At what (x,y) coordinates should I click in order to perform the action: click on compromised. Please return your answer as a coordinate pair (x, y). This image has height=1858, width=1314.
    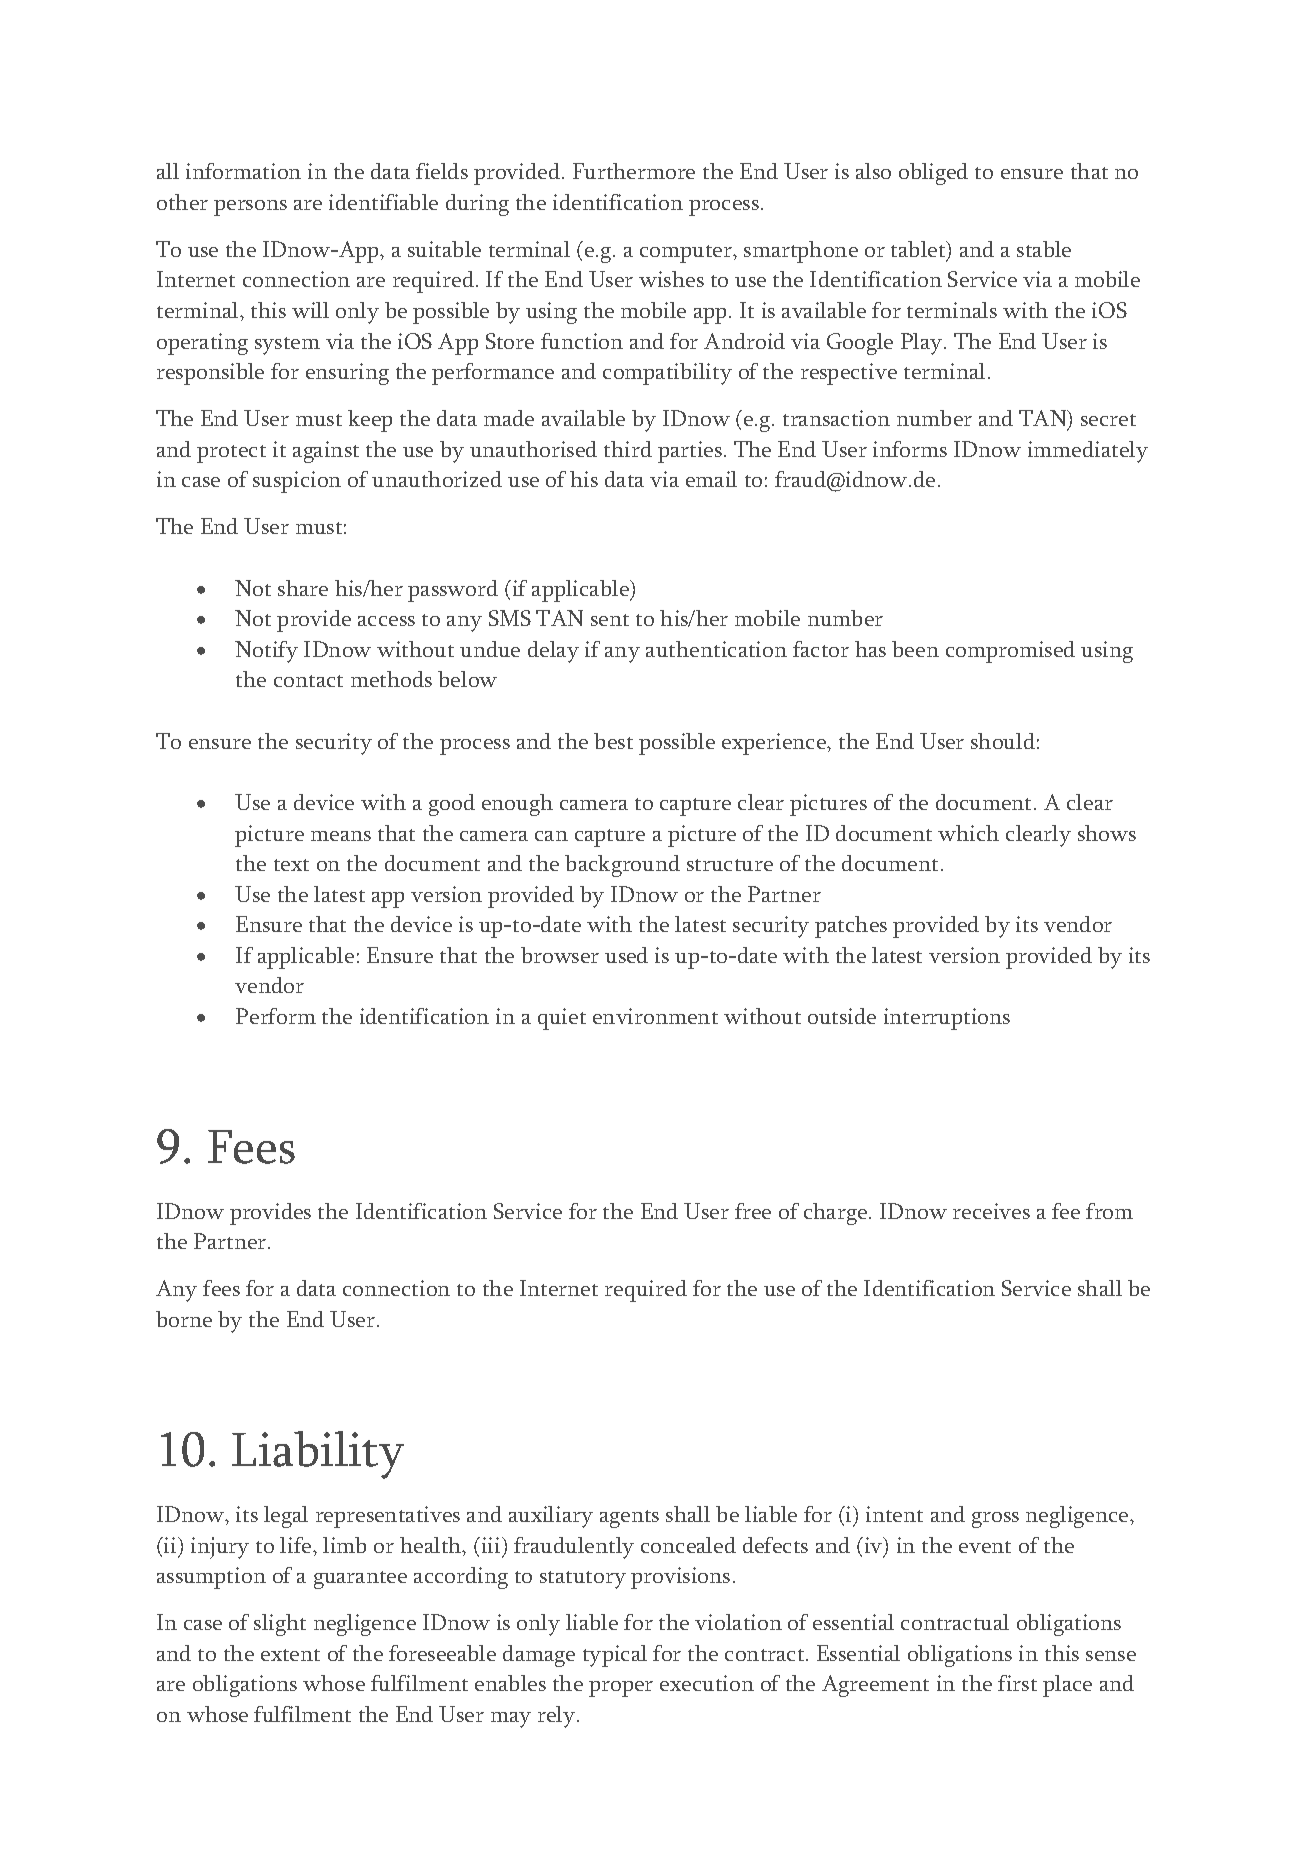
    Looking at the image, I should click on (1010, 652).
